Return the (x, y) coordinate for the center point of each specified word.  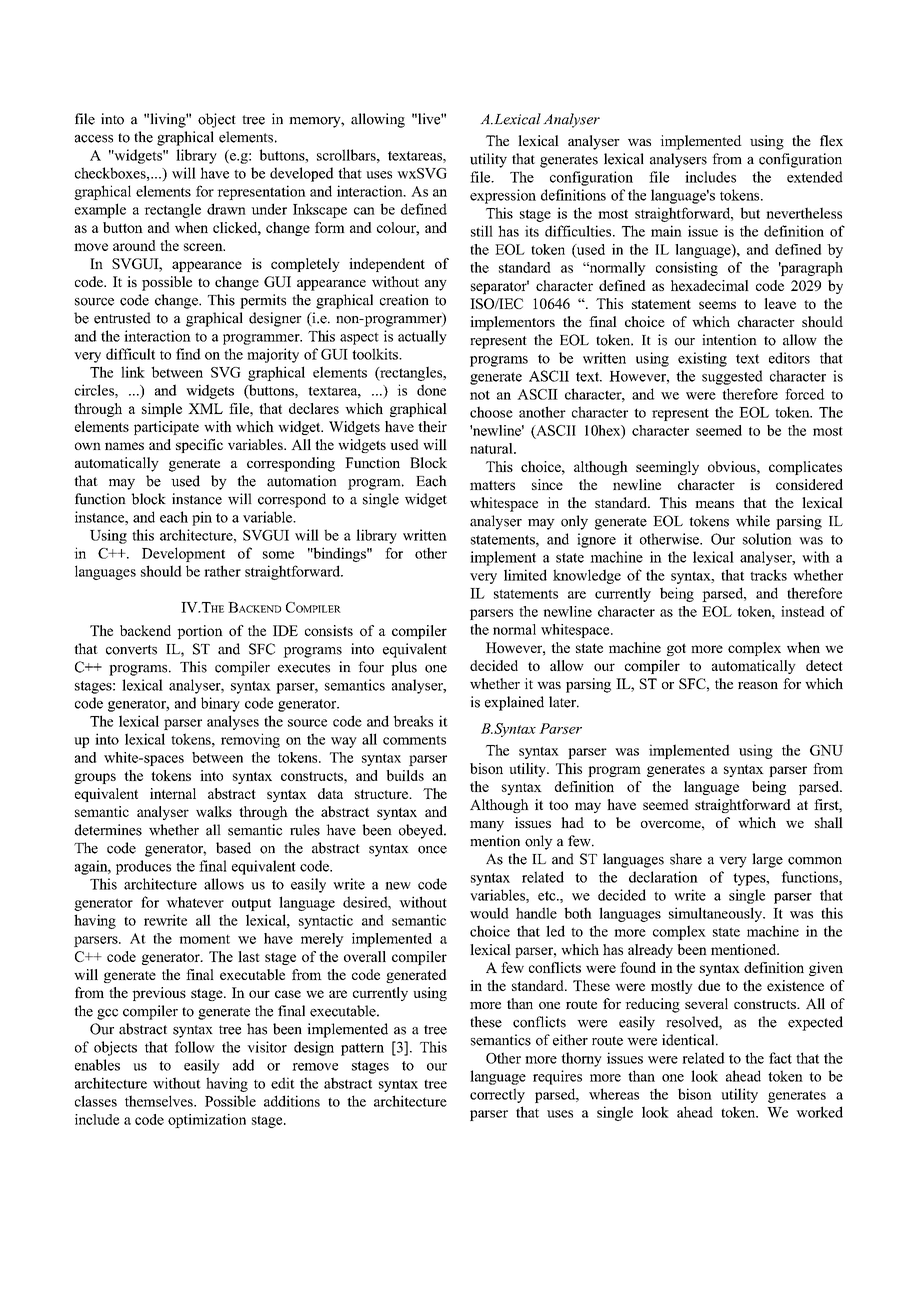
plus (404, 668)
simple (162, 410)
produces (143, 867)
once (432, 850)
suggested (732, 377)
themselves (160, 1101)
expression (503, 196)
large (767, 860)
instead (803, 611)
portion (200, 632)
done (431, 390)
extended (815, 177)
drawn (226, 209)
